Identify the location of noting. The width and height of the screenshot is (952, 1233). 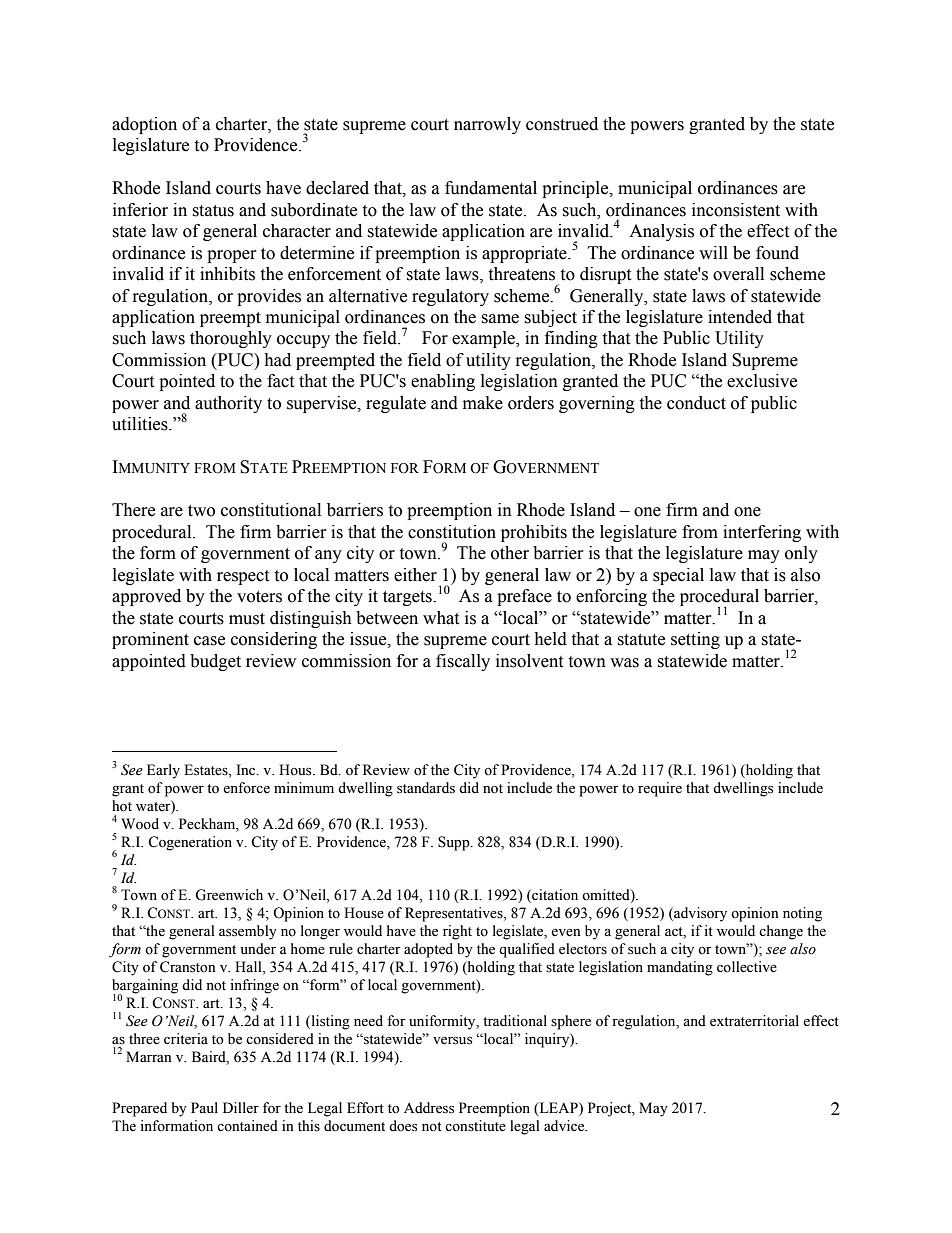
(802, 914).
